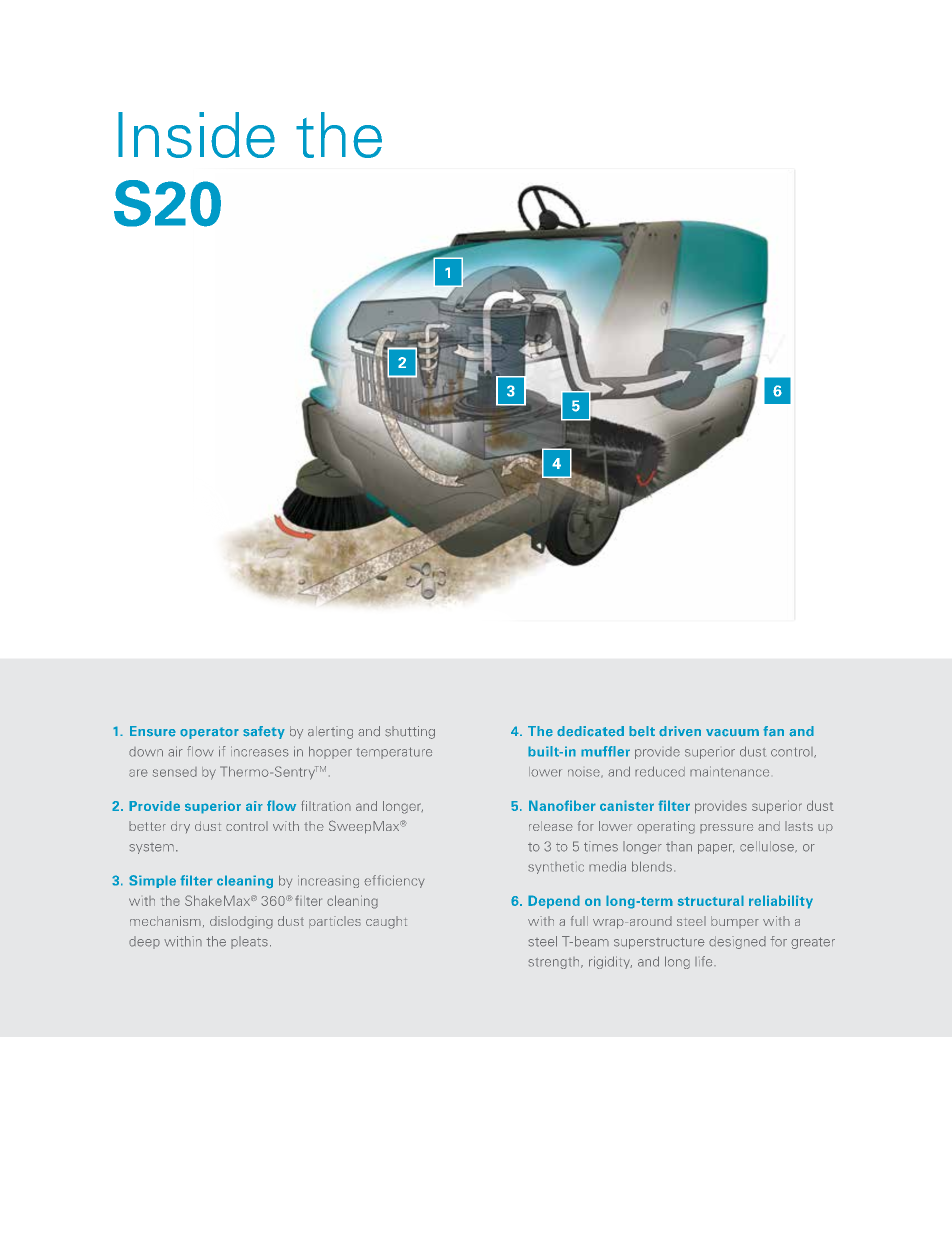 This page has height=1233, width=952. Describe the element at coordinates (386, 922) in the page. I see `caught` at that location.
